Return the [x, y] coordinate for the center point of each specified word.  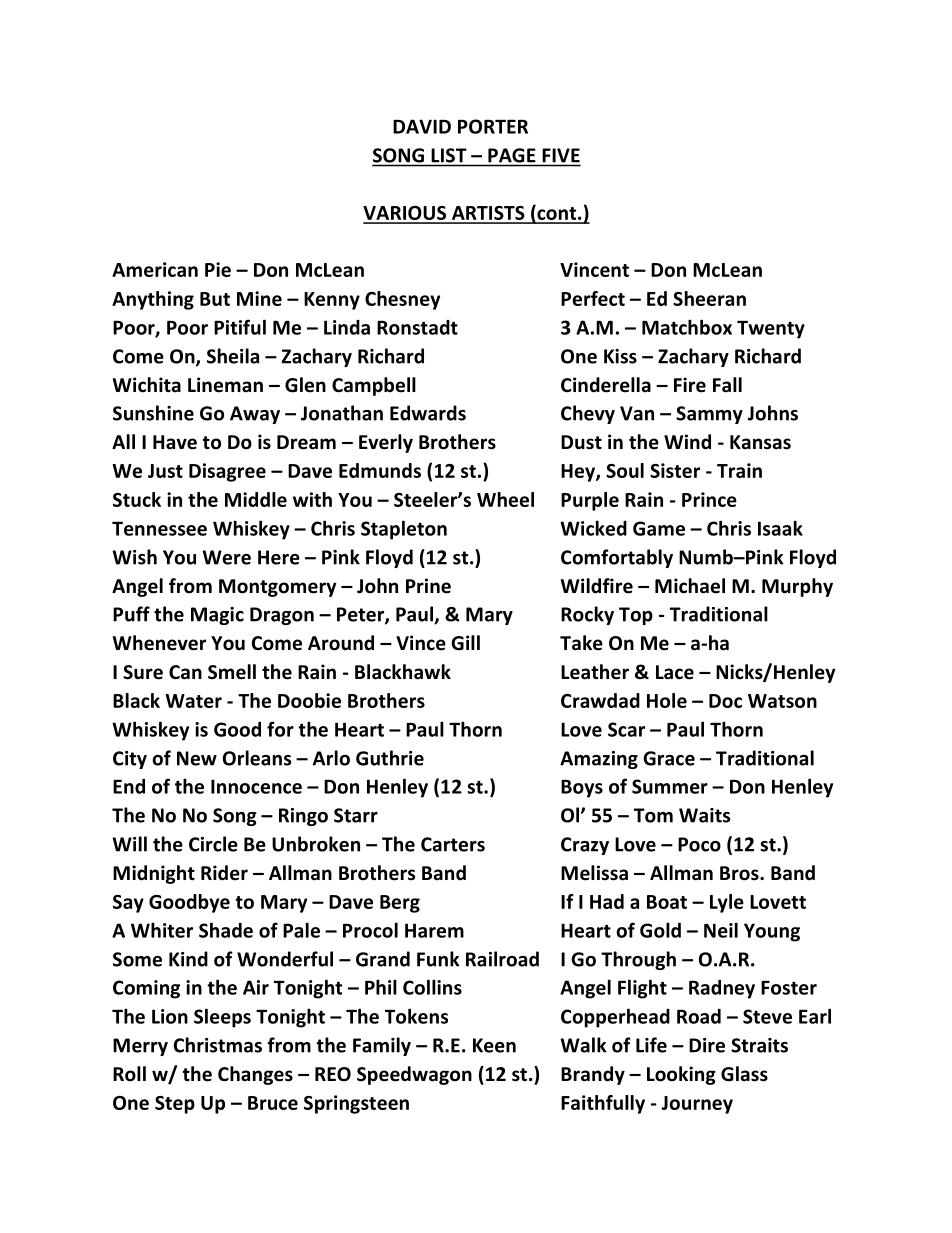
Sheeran [709, 298]
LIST [449, 155]
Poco [699, 844]
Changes [255, 1075]
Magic [217, 616]
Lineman [225, 385]
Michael [690, 586]
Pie [218, 269]
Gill [465, 643]
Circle [213, 844]
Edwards [428, 413]
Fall [727, 385]
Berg [400, 904]
